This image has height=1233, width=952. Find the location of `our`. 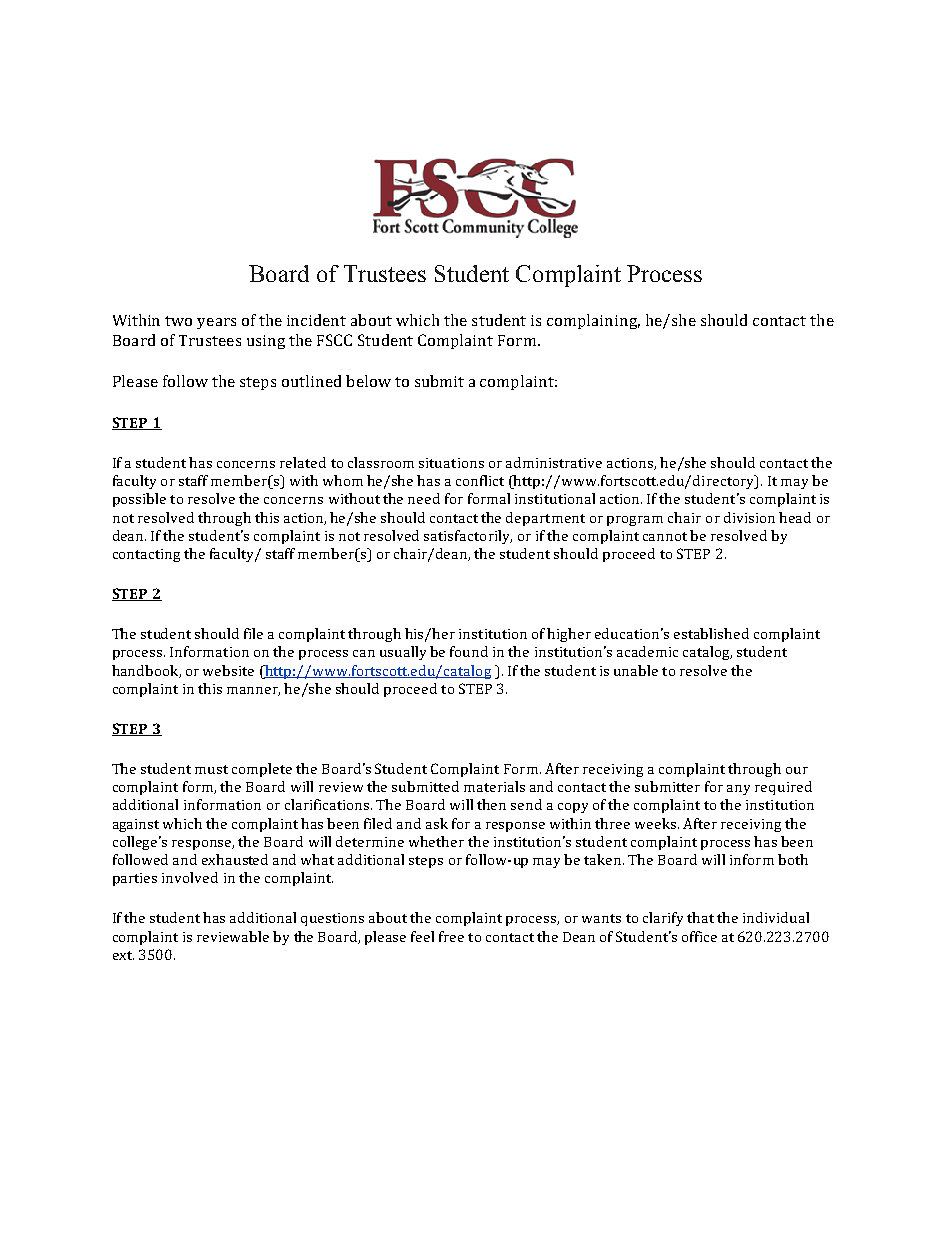

our is located at coordinates (797, 770).
